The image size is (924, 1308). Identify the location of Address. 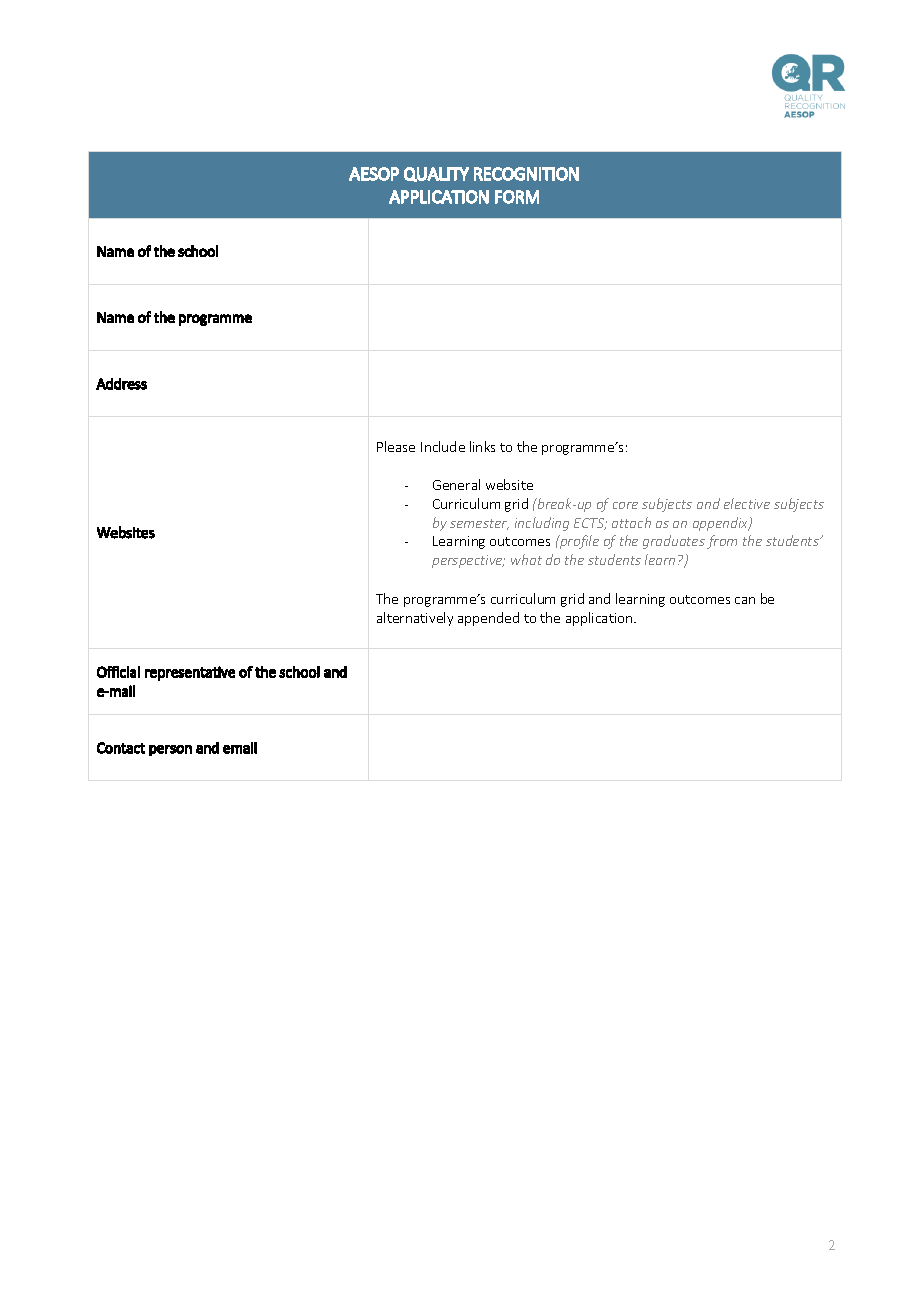
(121, 384).
